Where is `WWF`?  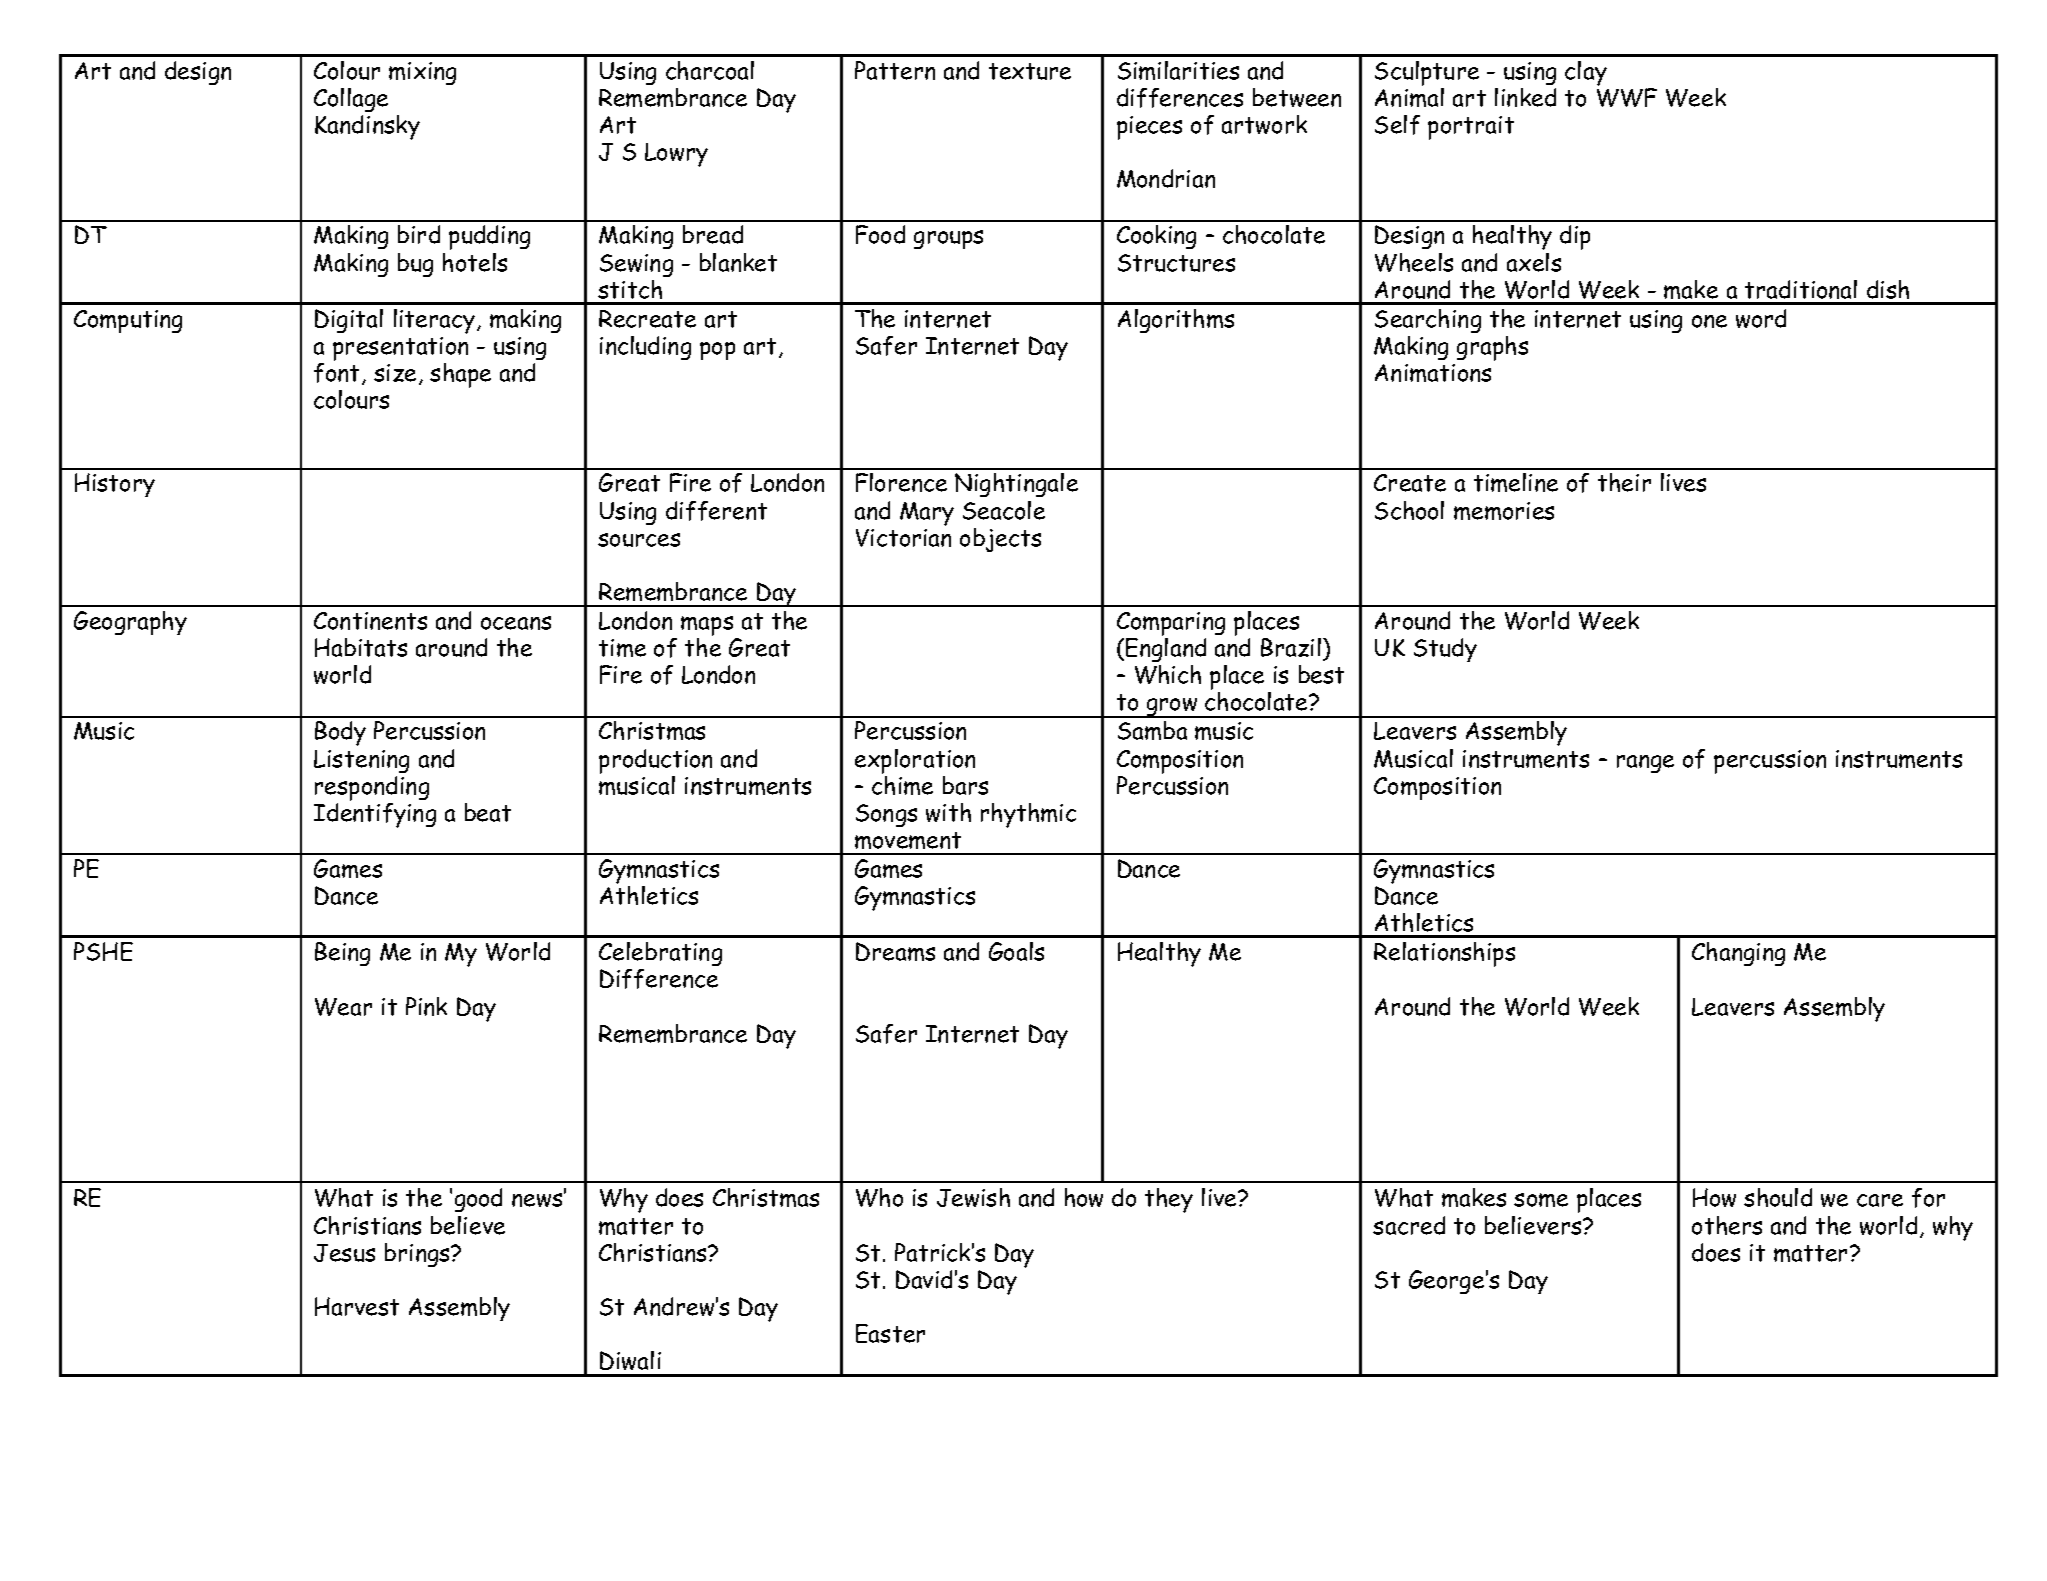
WWF is located at coordinates (1627, 97).
